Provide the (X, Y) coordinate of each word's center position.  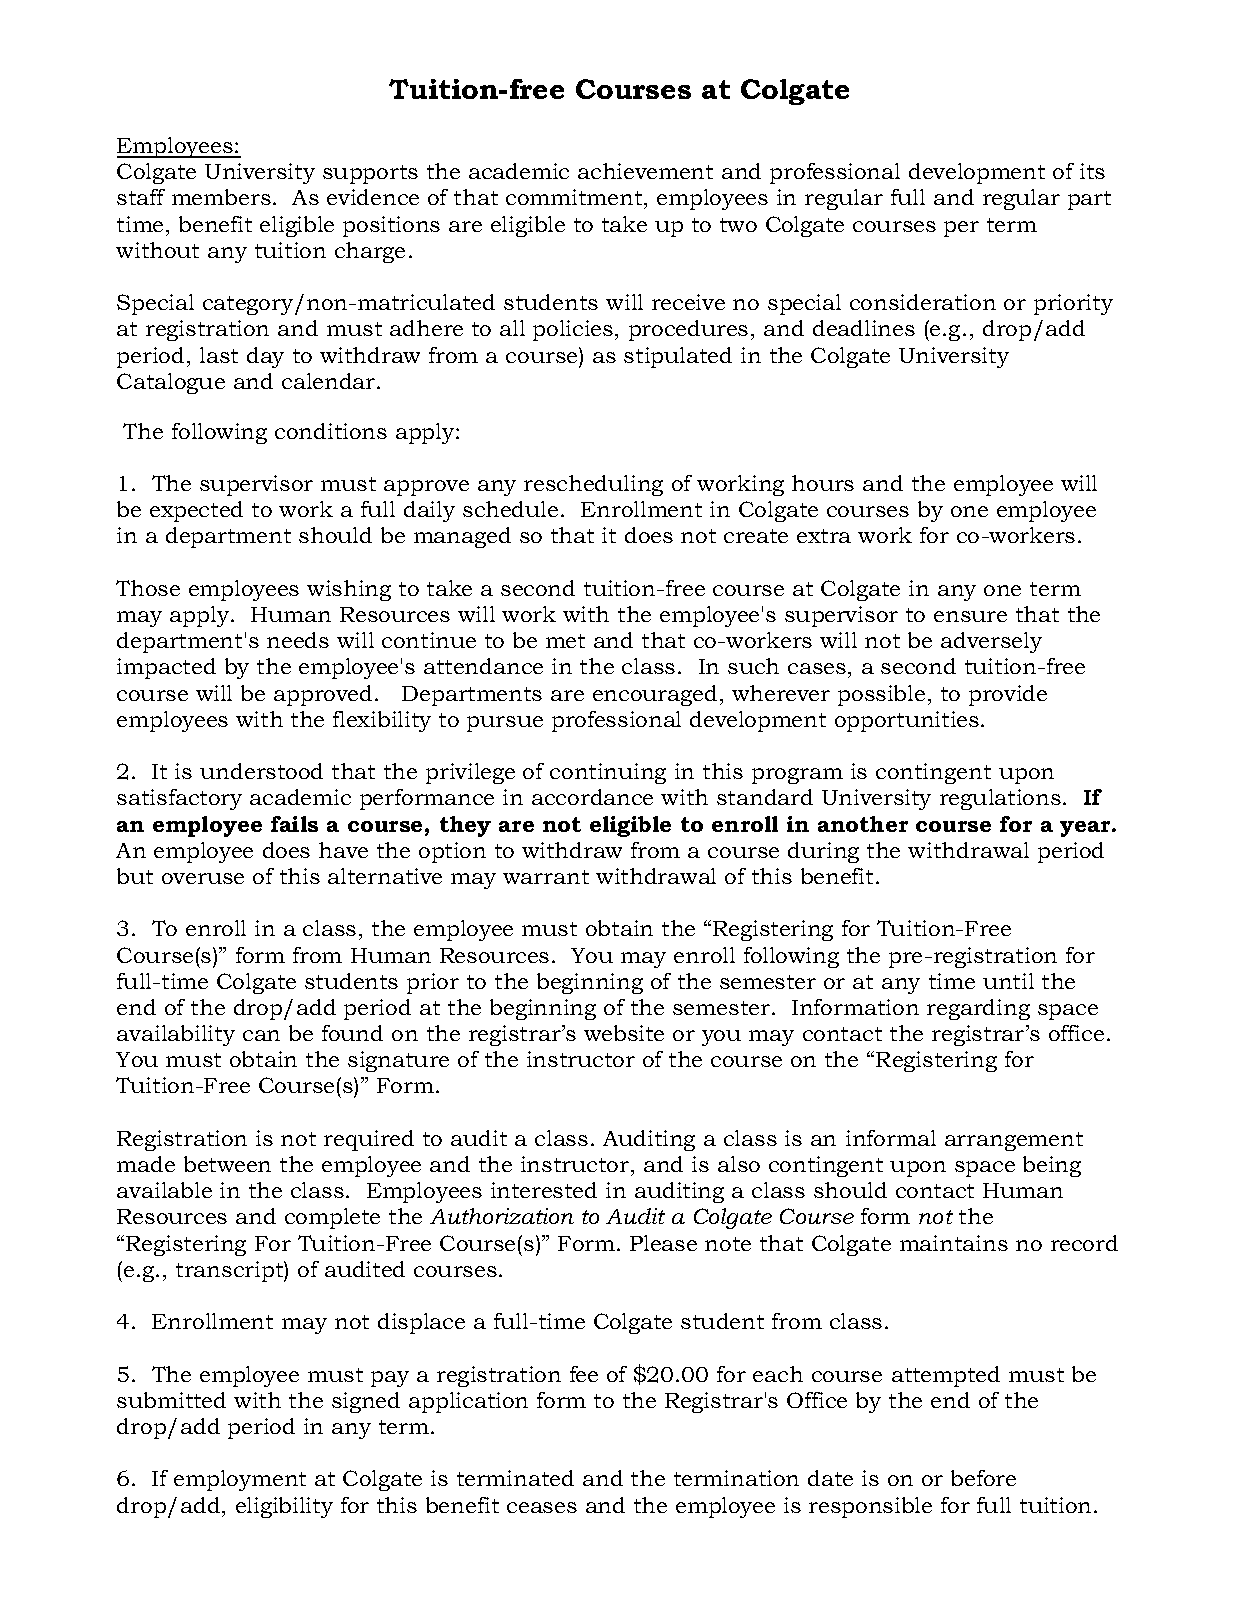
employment (240, 1480)
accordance (592, 797)
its (1092, 171)
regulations (1000, 799)
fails (294, 824)
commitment (575, 199)
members (221, 197)
